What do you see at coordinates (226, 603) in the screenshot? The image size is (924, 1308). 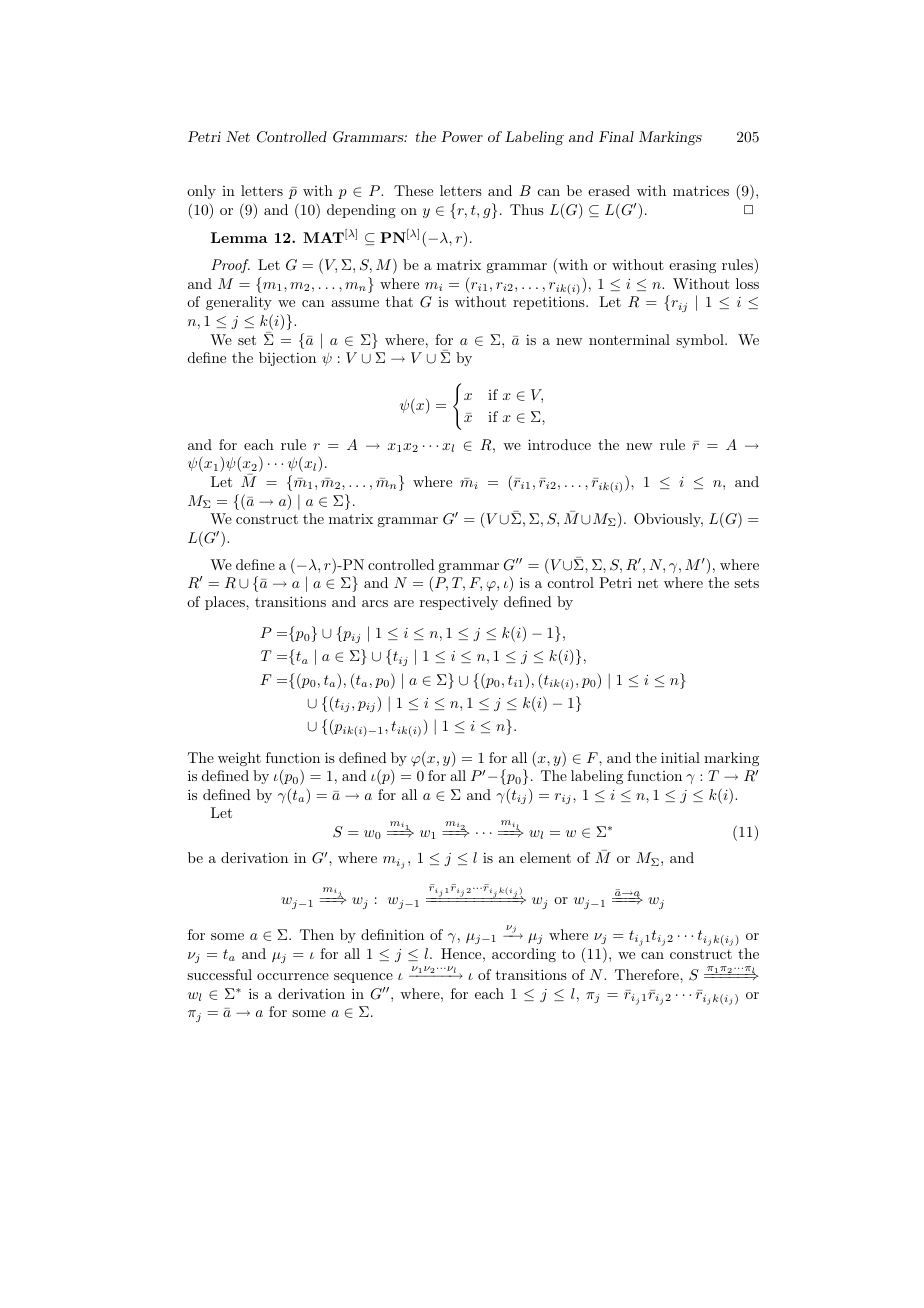 I see `places` at bounding box center [226, 603].
